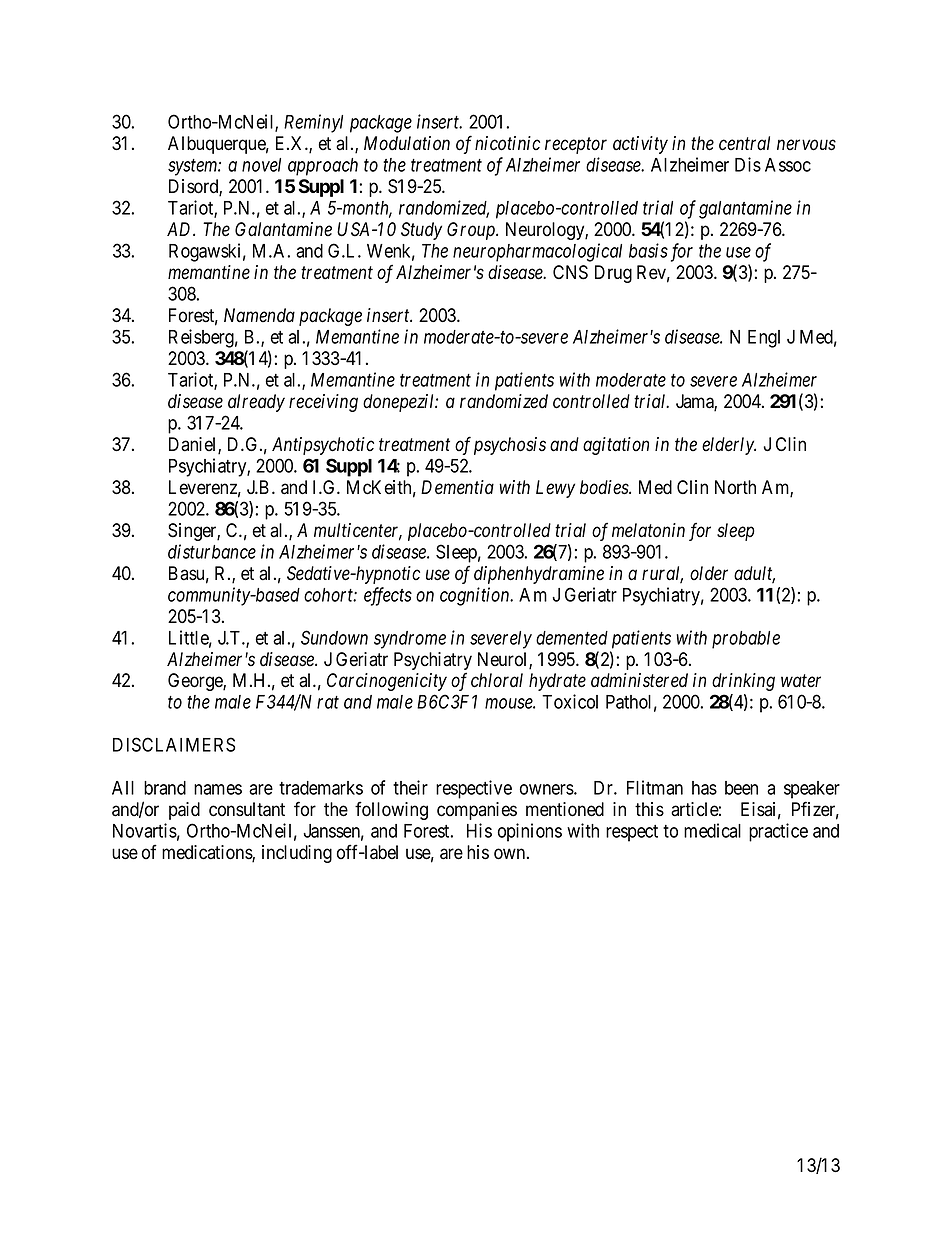 Image resolution: width=952 pixels, height=1233 pixels. What do you see at coordinates (570, 272) in the document?
I see `CNS` at bounding box center [570, 272].
